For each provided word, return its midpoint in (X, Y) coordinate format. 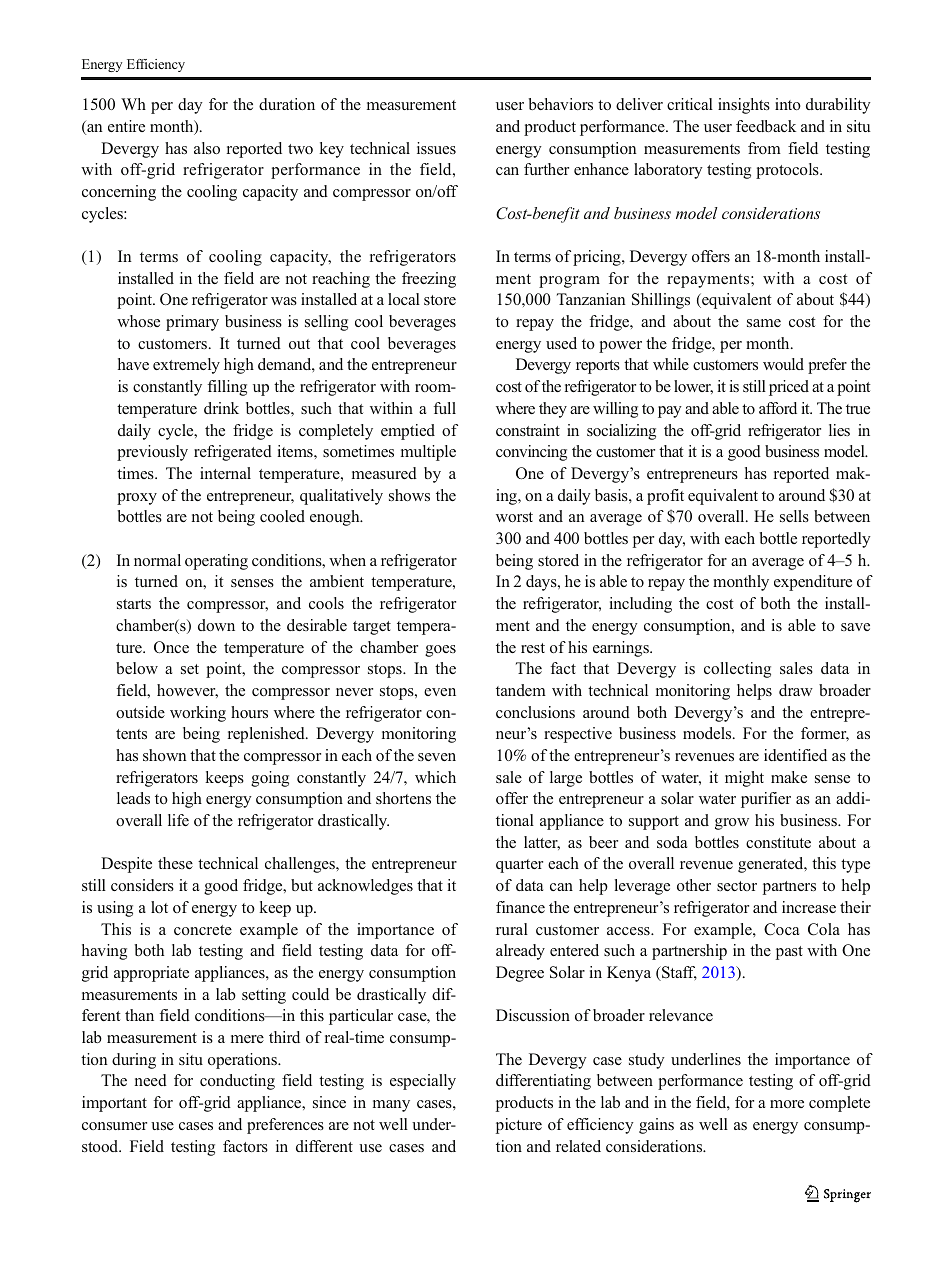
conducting (237, 1082)
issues (436, 148)
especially (423, 1082)
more (787, 1104)
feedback (766, 126)
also (207, 148)
